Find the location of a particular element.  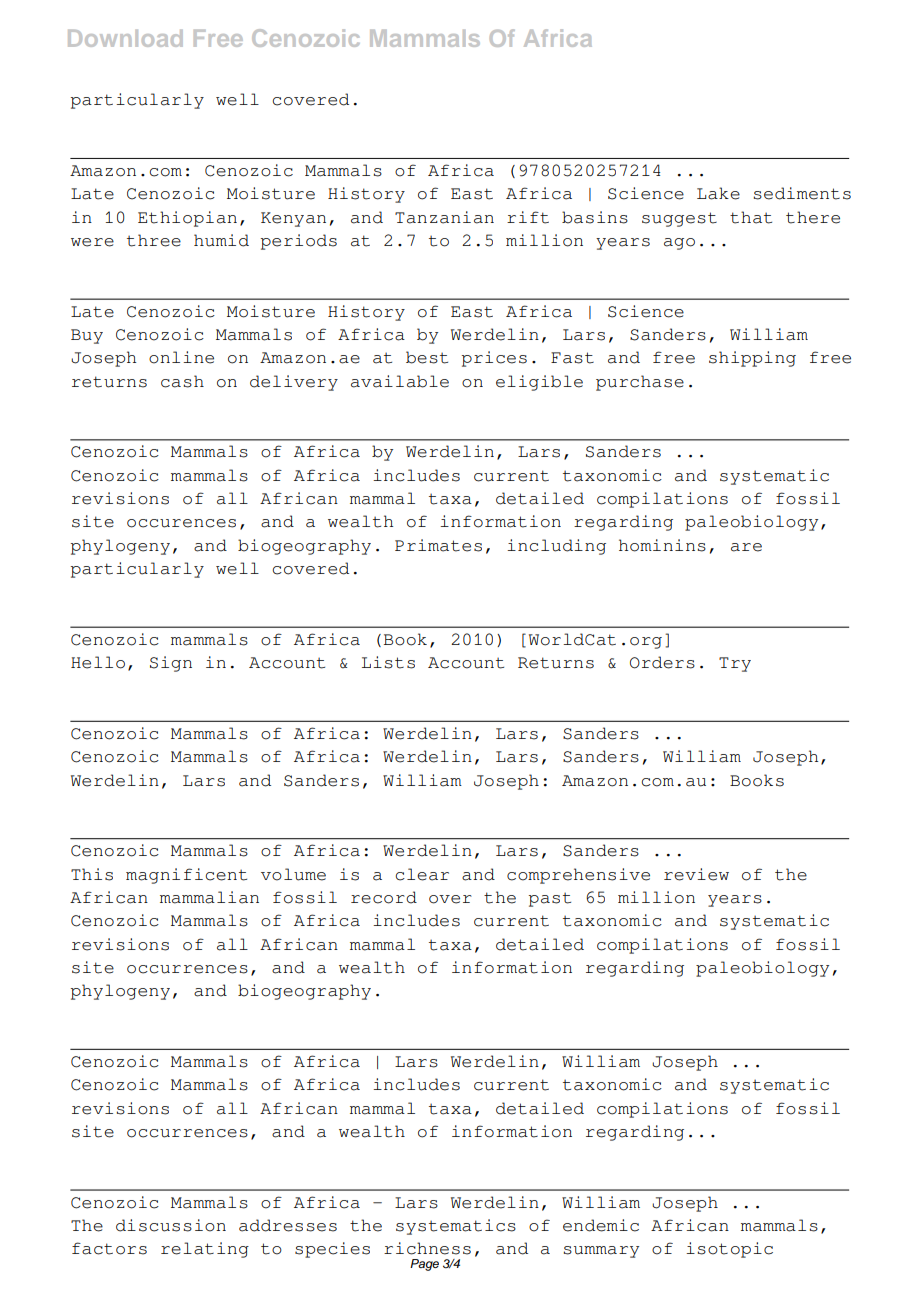

Try is located at coordinates (735, 664).
